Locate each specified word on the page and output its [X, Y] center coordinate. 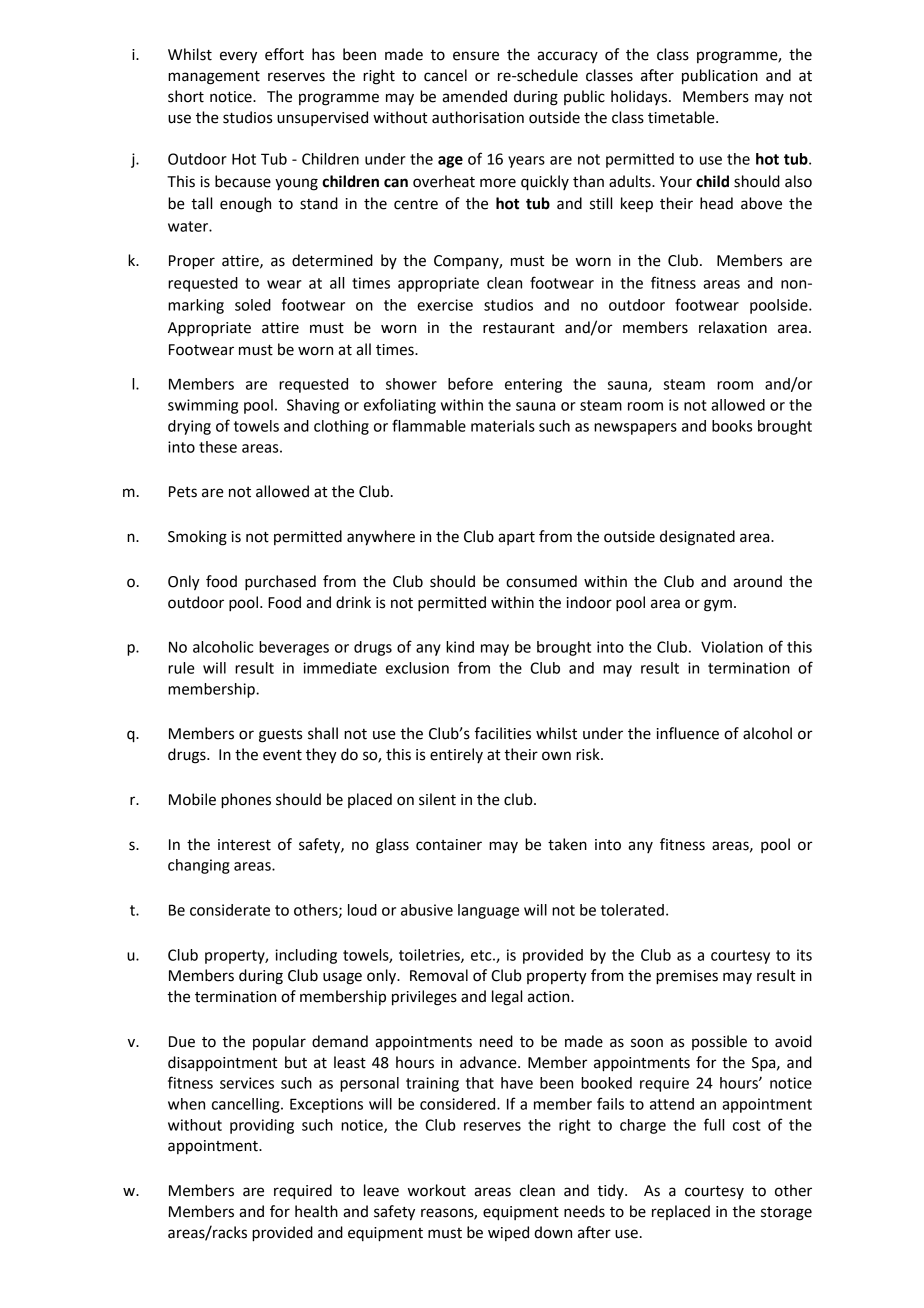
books [732, 426]
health [316, 1211]
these [218, 447]
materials [503, 426]
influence [688, 733]
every [238, 57]
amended [474, 96]
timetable [682, 117]
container [449, 845]
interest [244, 845]
